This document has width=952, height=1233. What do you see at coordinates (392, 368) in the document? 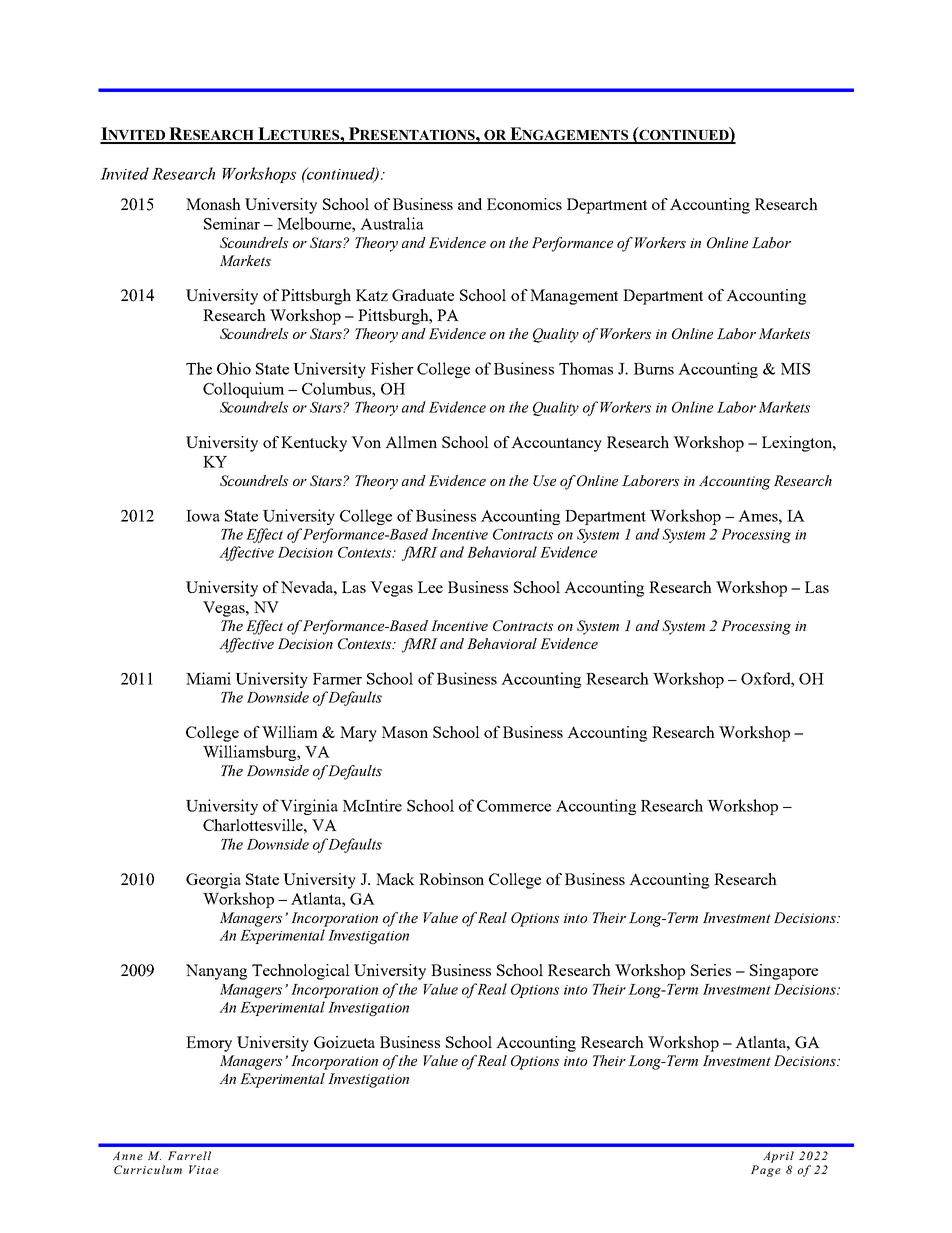
I see `Fisher` at bounding box center [392, 368].
